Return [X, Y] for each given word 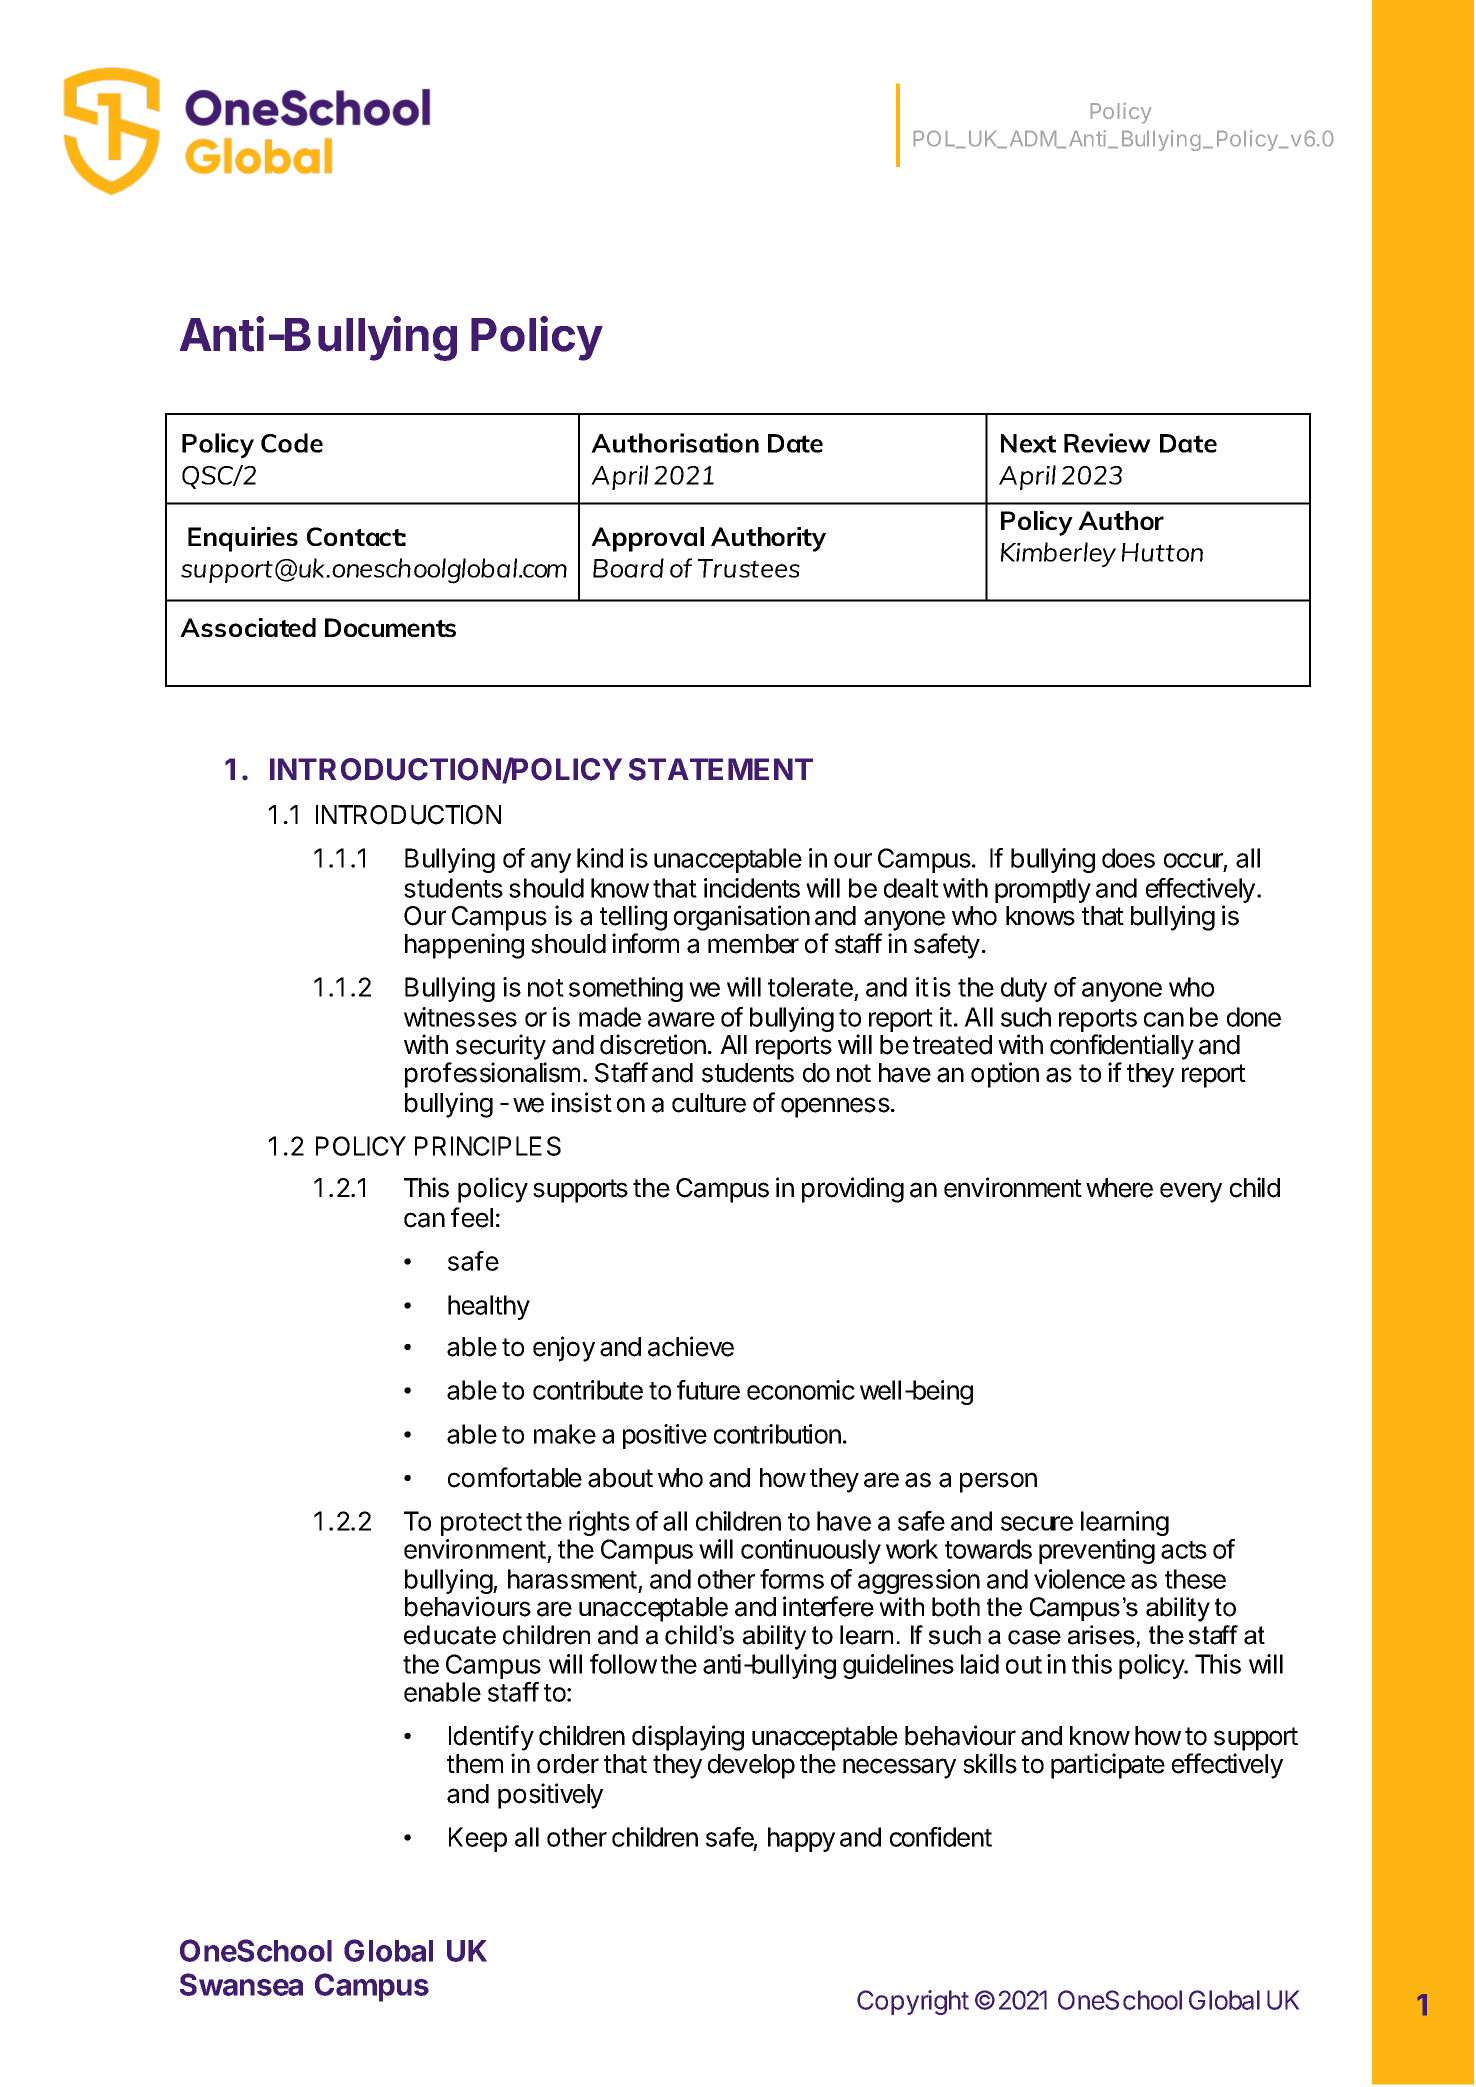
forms [792, 1579]
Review [1107, 443]
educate [450, 1635]
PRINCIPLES [488, 1146]
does [1128, 858]
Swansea [241, 1984]
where [1119, 1188]
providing [853, 1190]
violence [1079, 1579]
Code [292, 443]
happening [464, 946]
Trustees [749, 568]
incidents [752, 888]
